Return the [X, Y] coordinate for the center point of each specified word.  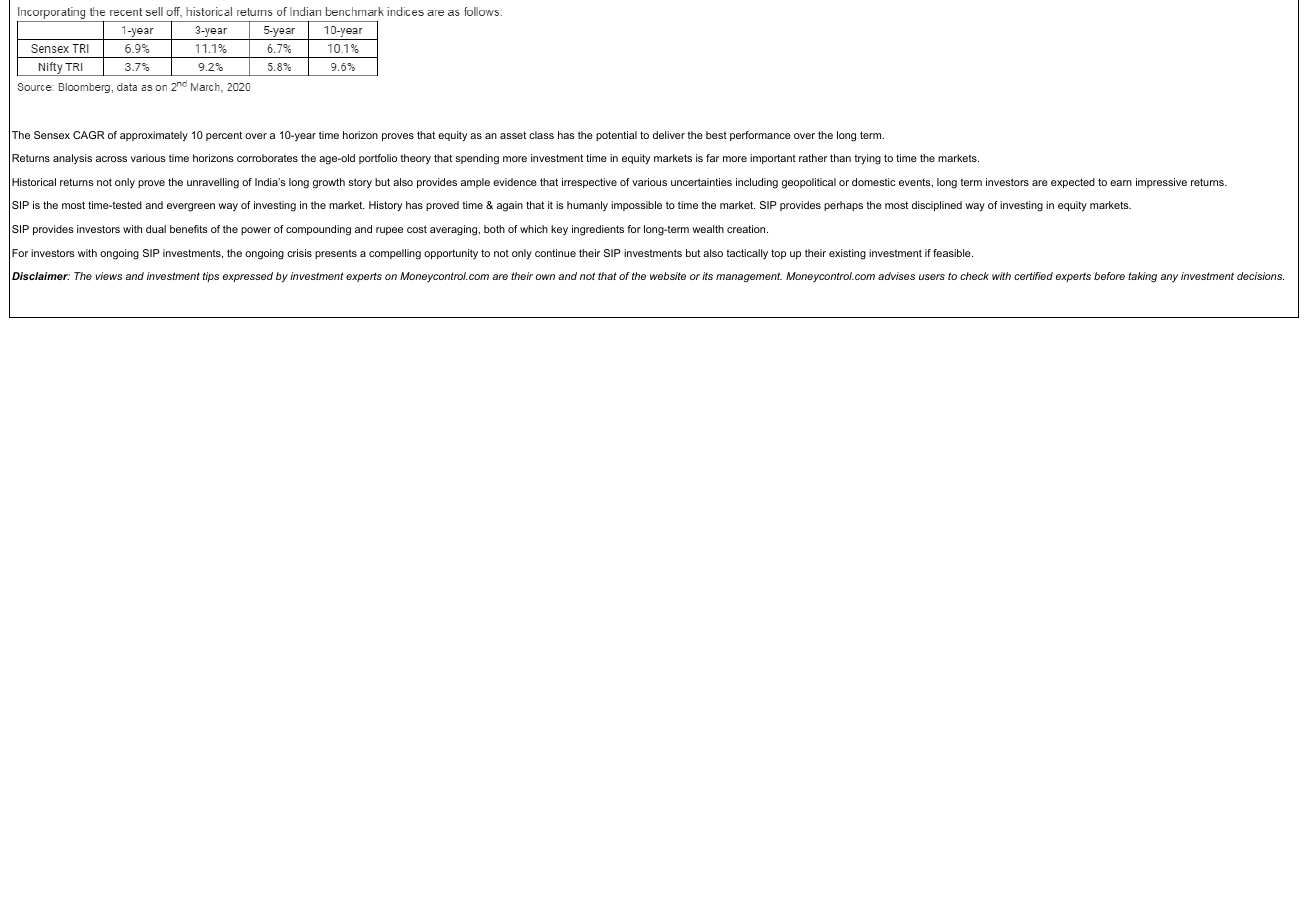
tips [211, 277]
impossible [636, 206]
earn [1121, 183]
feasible [952, 253]
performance [760, 136]
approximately [154, 136]
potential [616, 136]
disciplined [937, 206]
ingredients [598, 230]
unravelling [213, 183]
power [256, 231]
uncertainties [701, 182]
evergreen [191, 207]
